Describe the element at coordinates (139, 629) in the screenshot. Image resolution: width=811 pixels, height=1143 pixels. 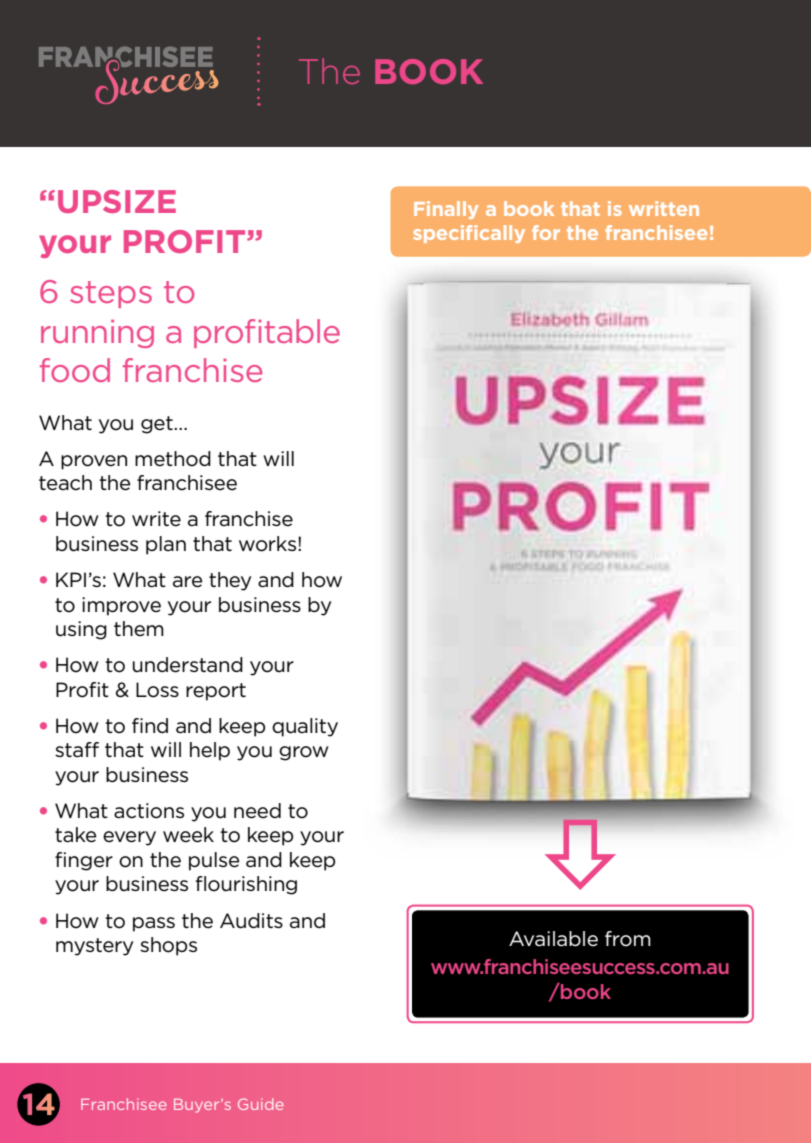
I see `them` at that location.
